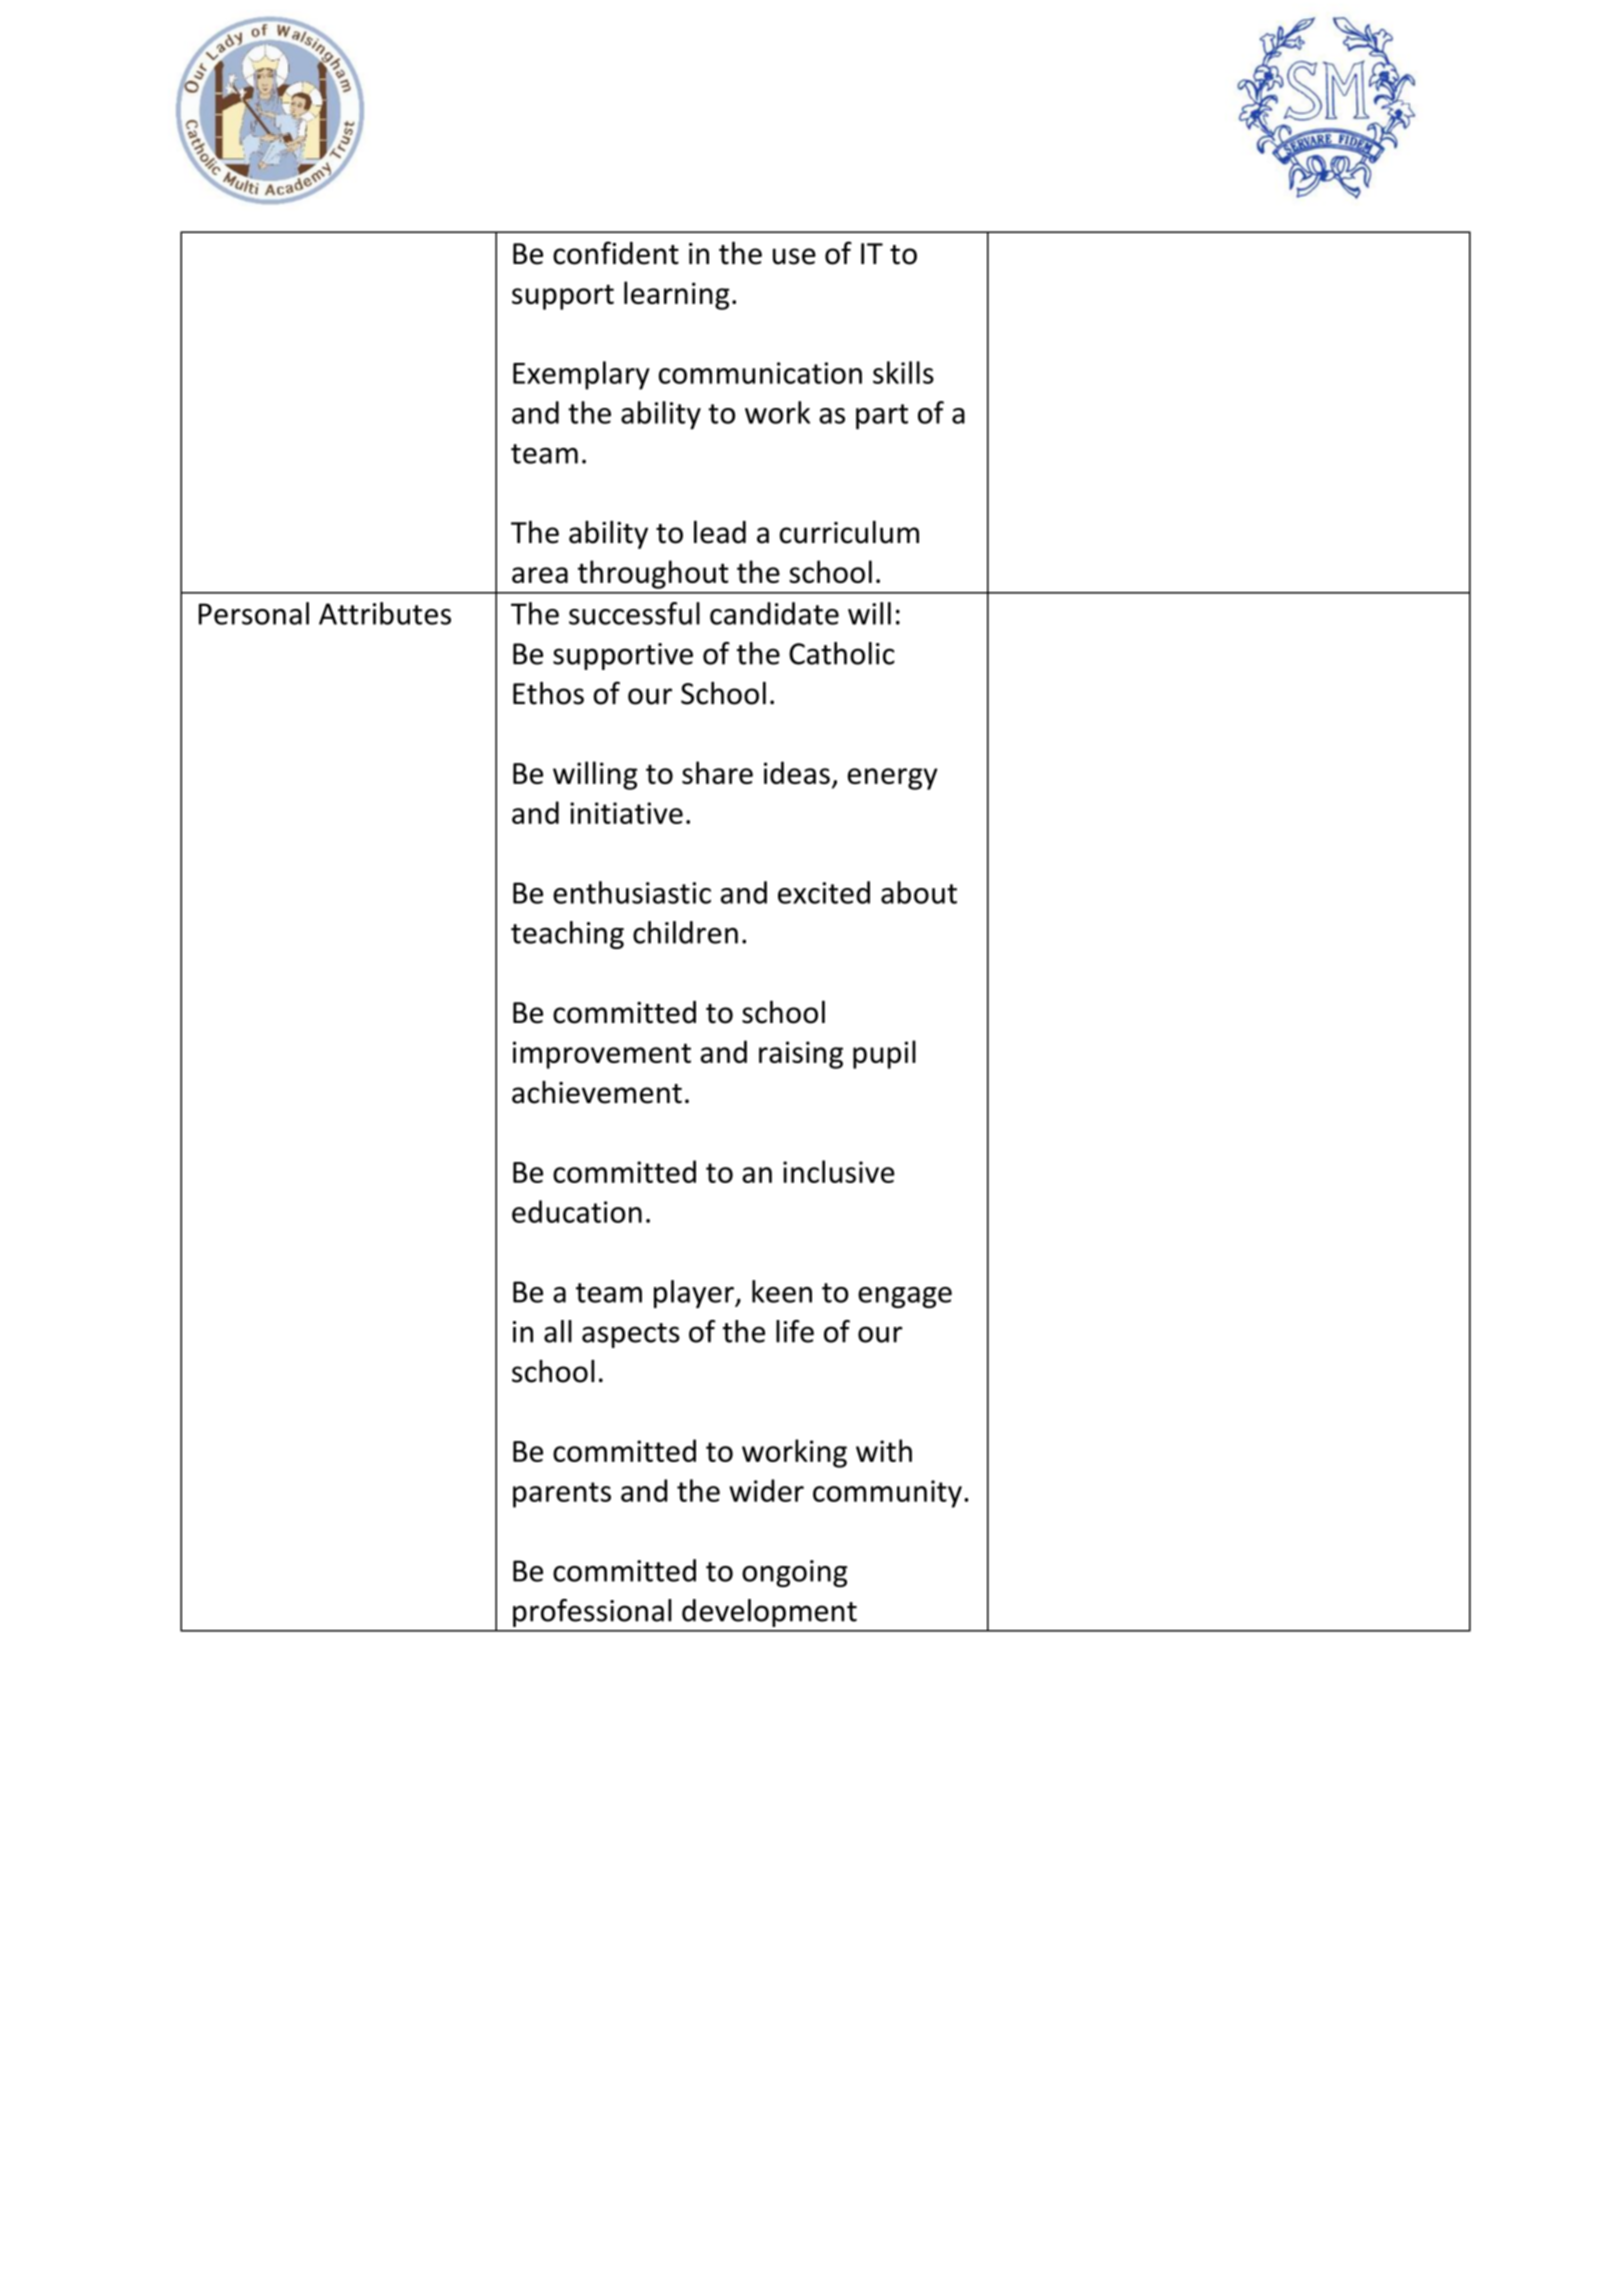 The height and width of the screenshot is (2292, 1621). What do you see at coordinates (794, 256) in the screenshot?
I see `use` at bounding box center [794, 256].
